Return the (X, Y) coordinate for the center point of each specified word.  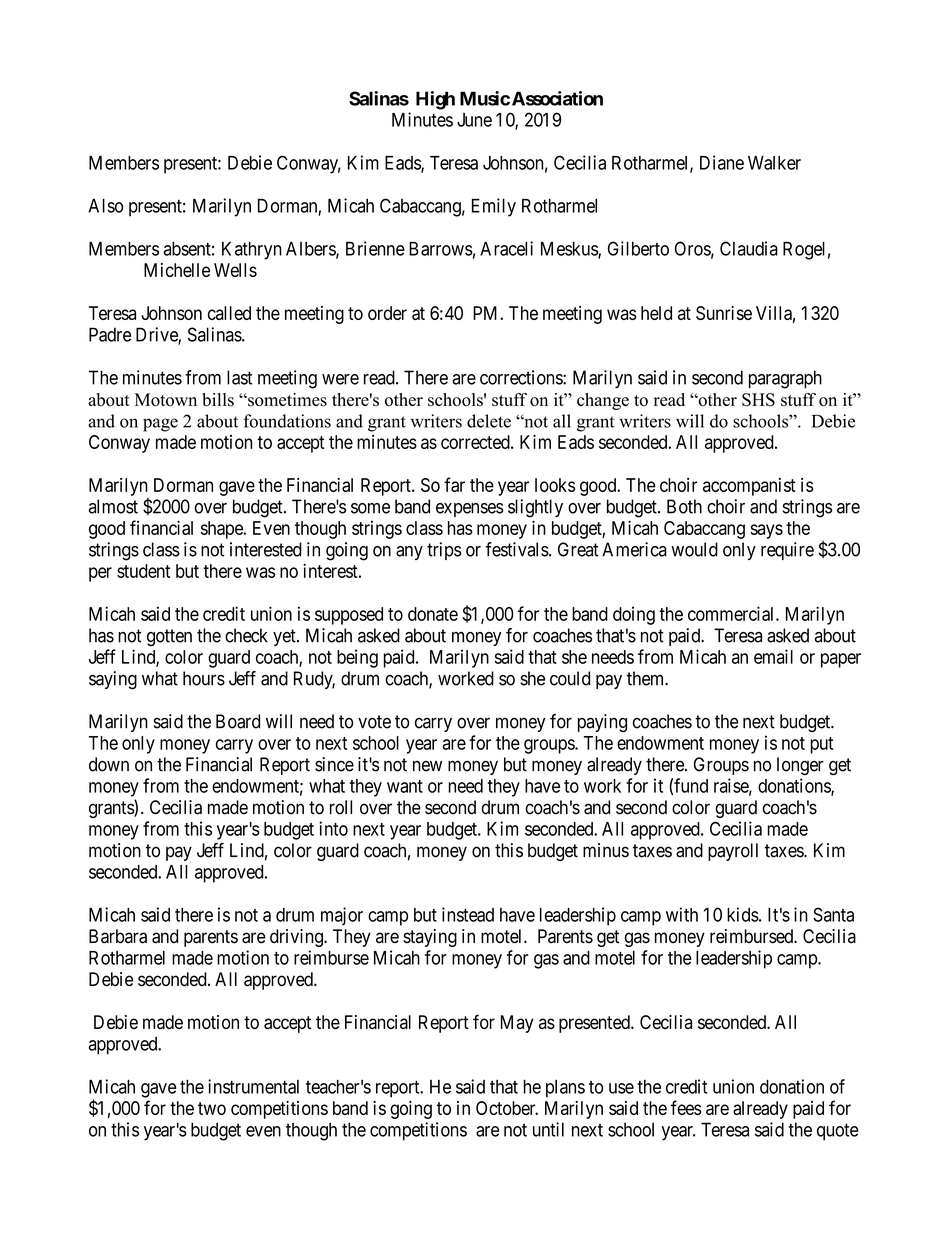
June (474, 120)
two (212, 1108)
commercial (732, 613)
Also (105, 205)
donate (433, 614)
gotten (169, 638)
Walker (774, 163)
